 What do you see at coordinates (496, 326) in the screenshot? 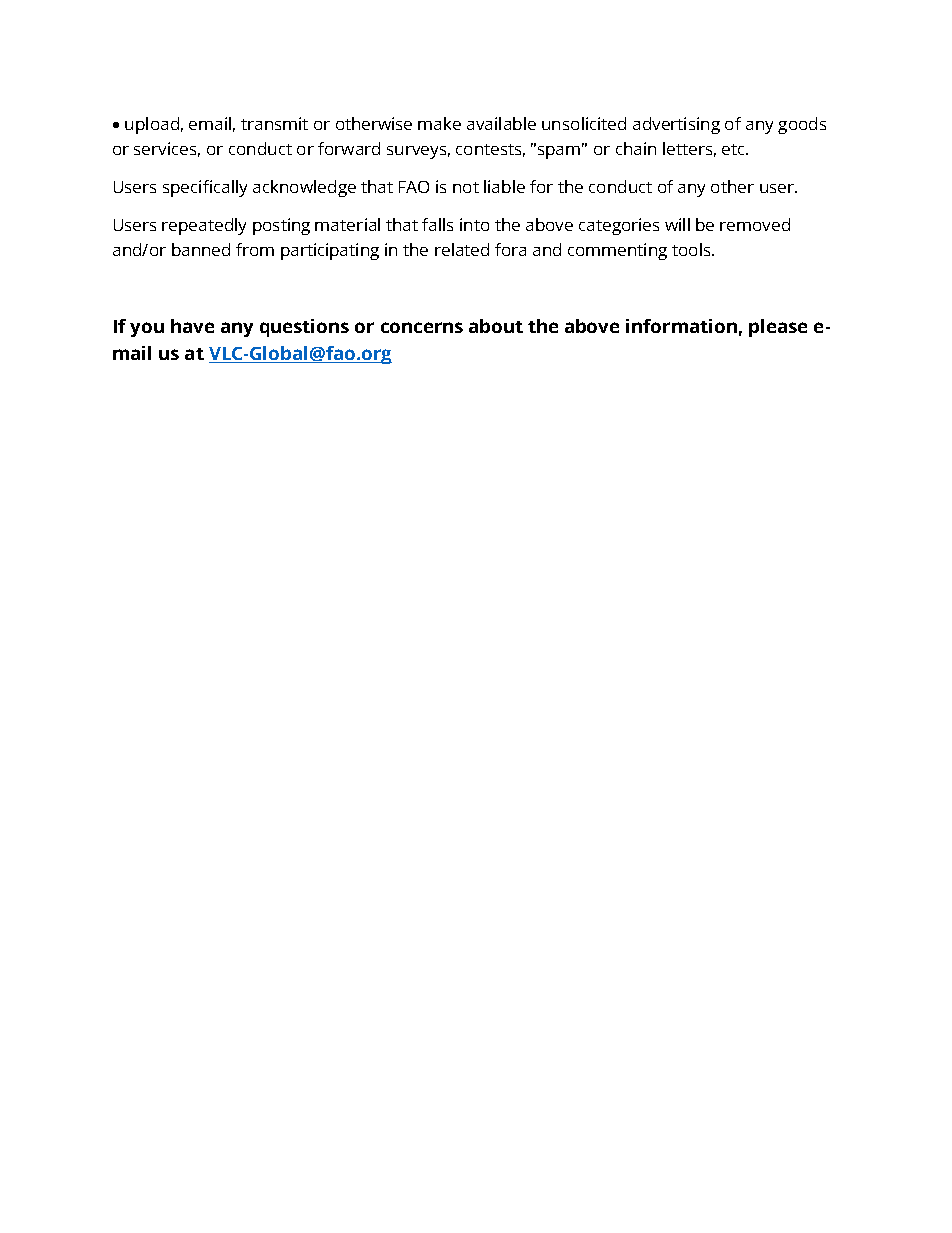
I see `about` at bounding box center [496, 326].
